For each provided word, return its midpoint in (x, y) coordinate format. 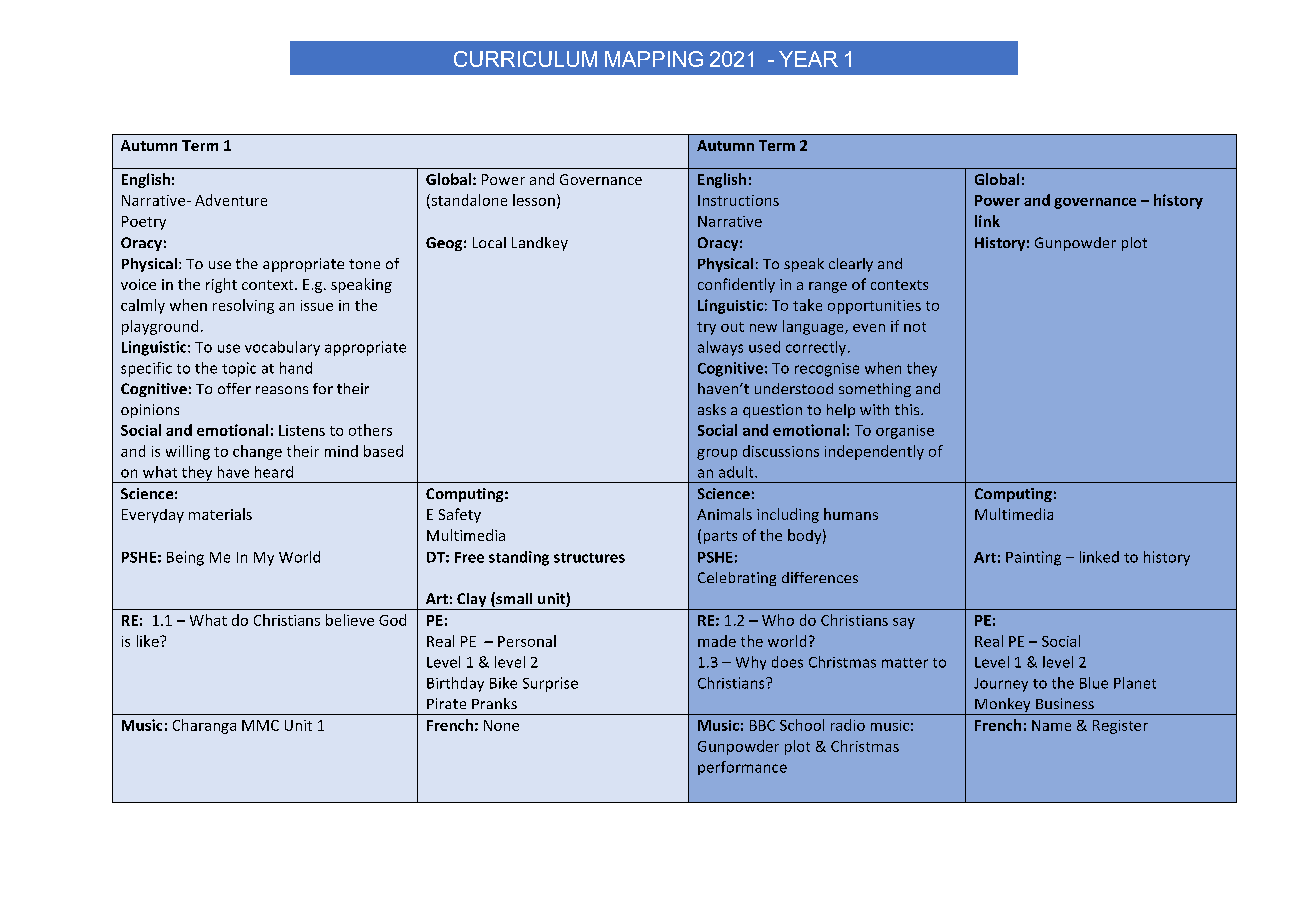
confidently (736, 285)
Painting (1033, 558)
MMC (260, 725)
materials (220, 514)
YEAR (808, 59)
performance (742, 768)
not (915, 327)
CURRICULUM (525, 59)
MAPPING (654, 59)
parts (720, 537)
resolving (243, 306)
